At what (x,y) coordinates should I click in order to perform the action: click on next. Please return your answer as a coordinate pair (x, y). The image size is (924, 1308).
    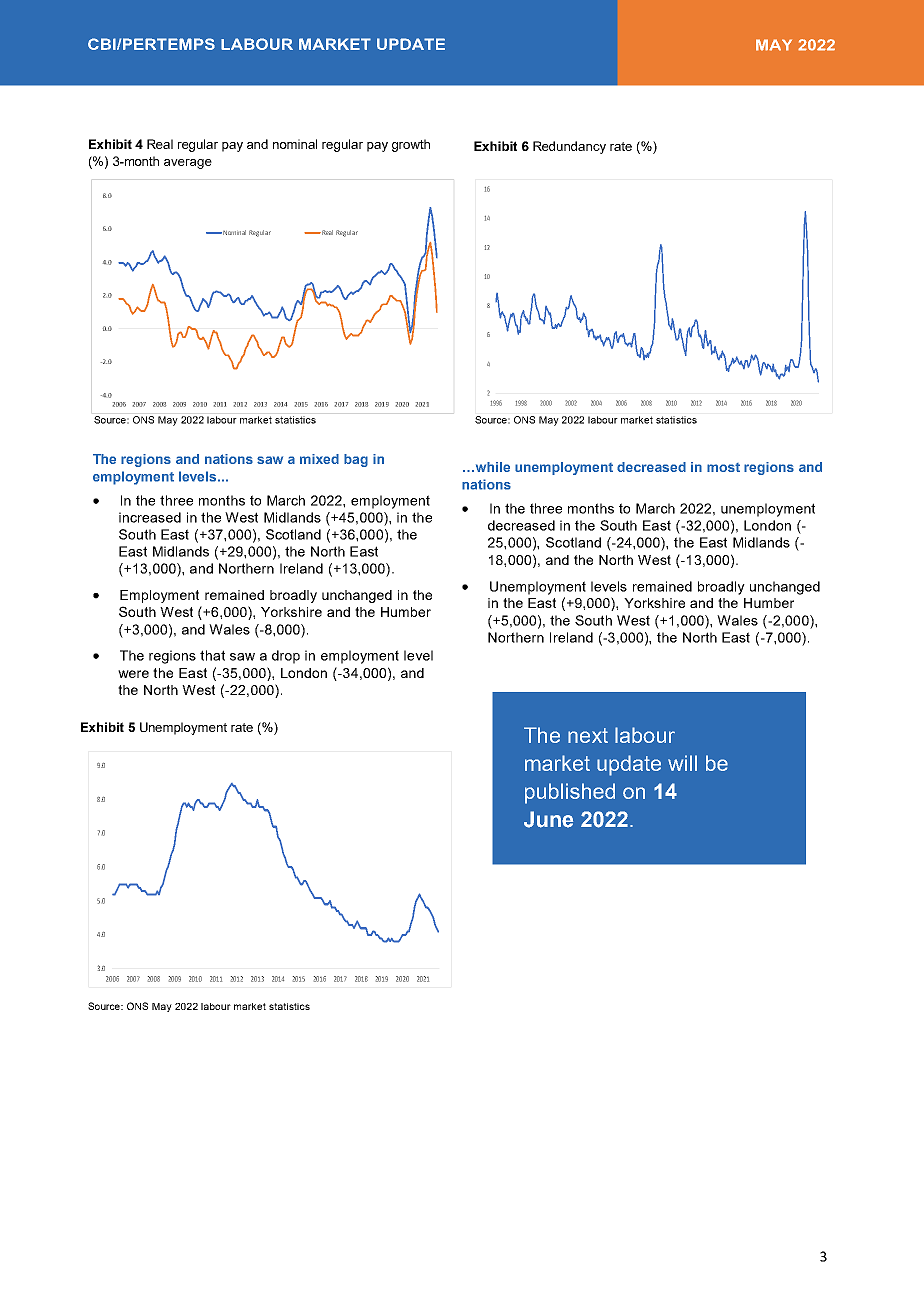
    Looking at the image, I should click on (588, 735).
